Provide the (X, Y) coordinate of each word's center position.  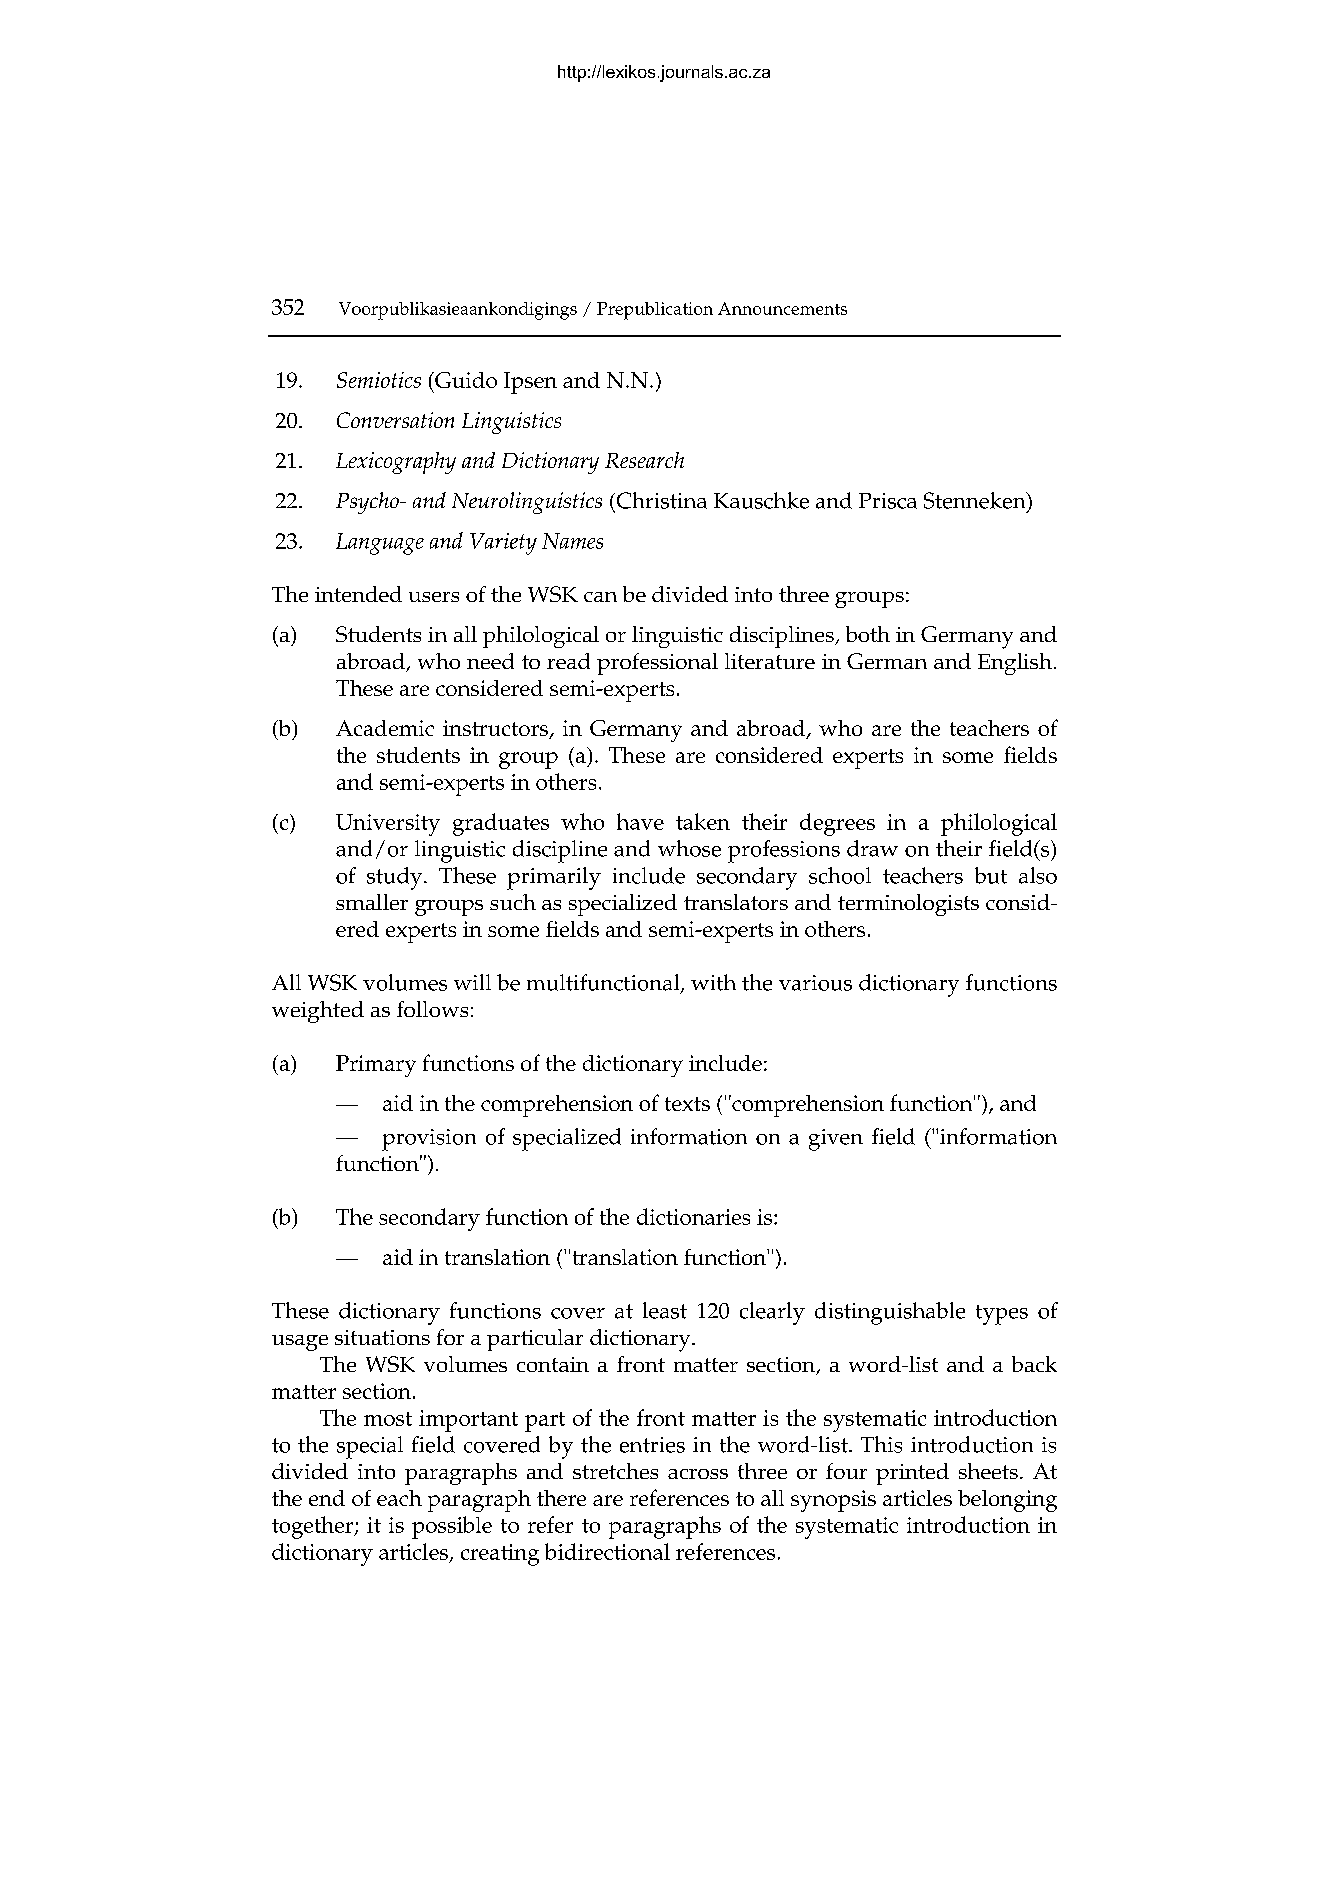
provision (429, 1140)
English (1015, 664)
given (836, 1140)
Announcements (782, 308)
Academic (385, 728)
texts (687, 1104)
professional (657, 664)
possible (452, 1527)
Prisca (888, 501)
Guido (465, 380)
